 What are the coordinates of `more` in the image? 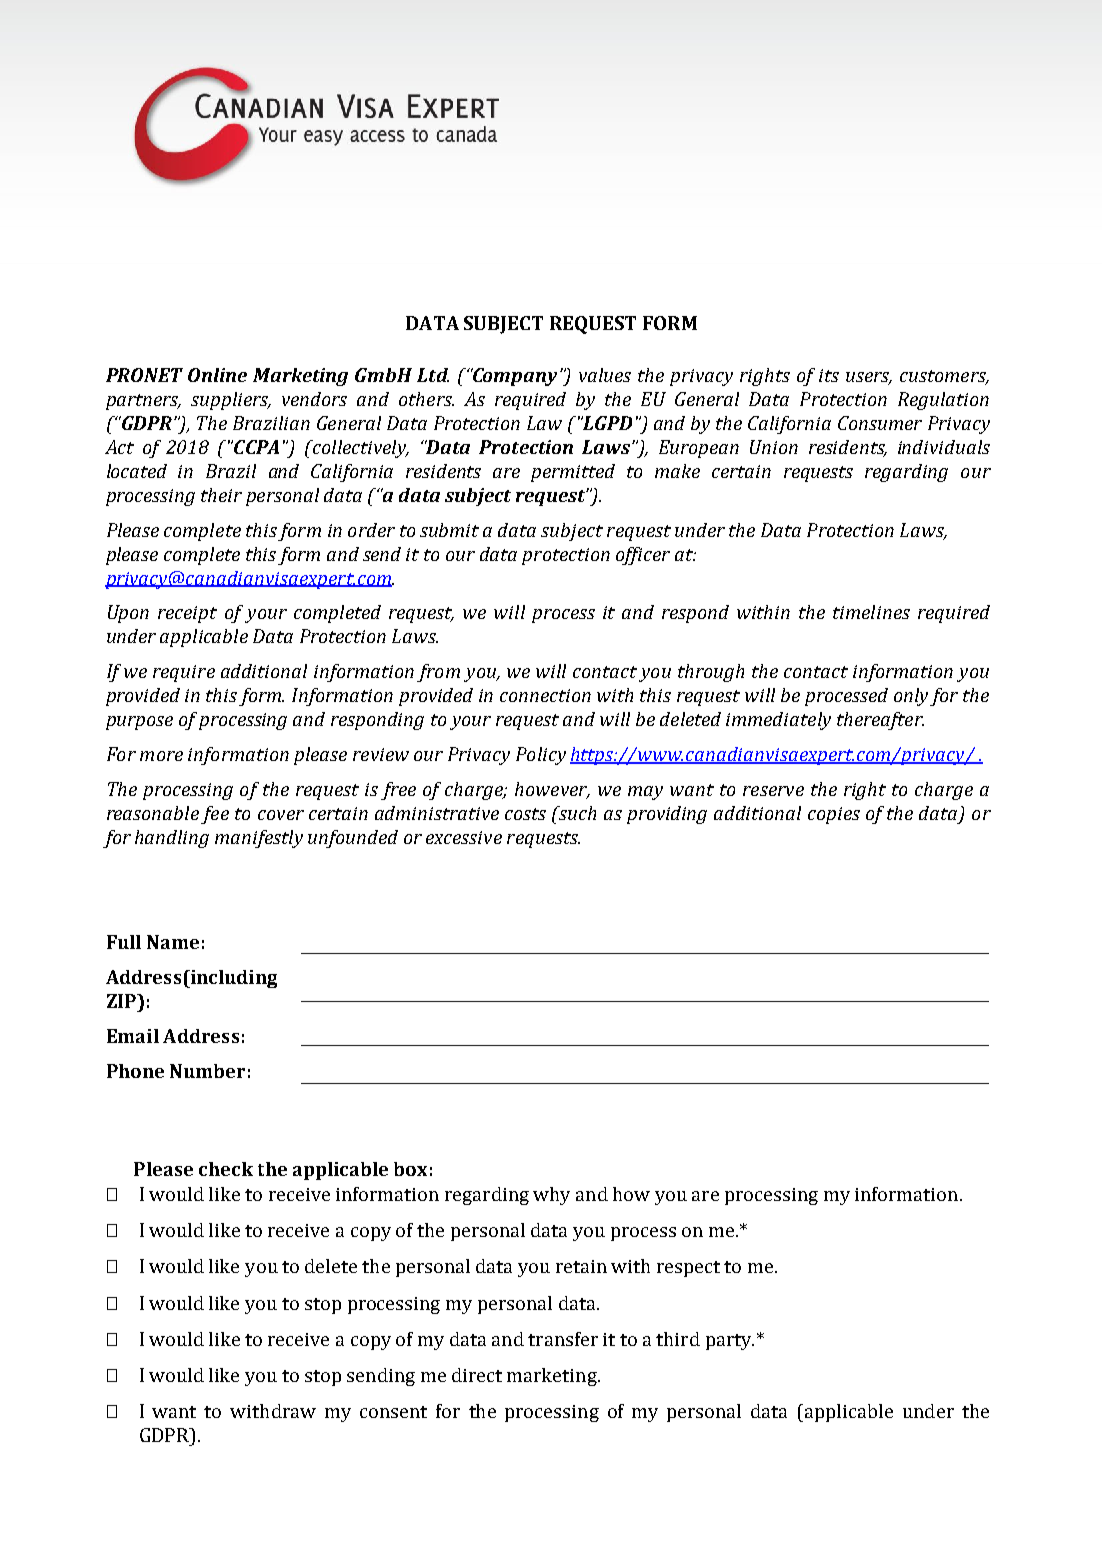 It's located at (161, 756).
